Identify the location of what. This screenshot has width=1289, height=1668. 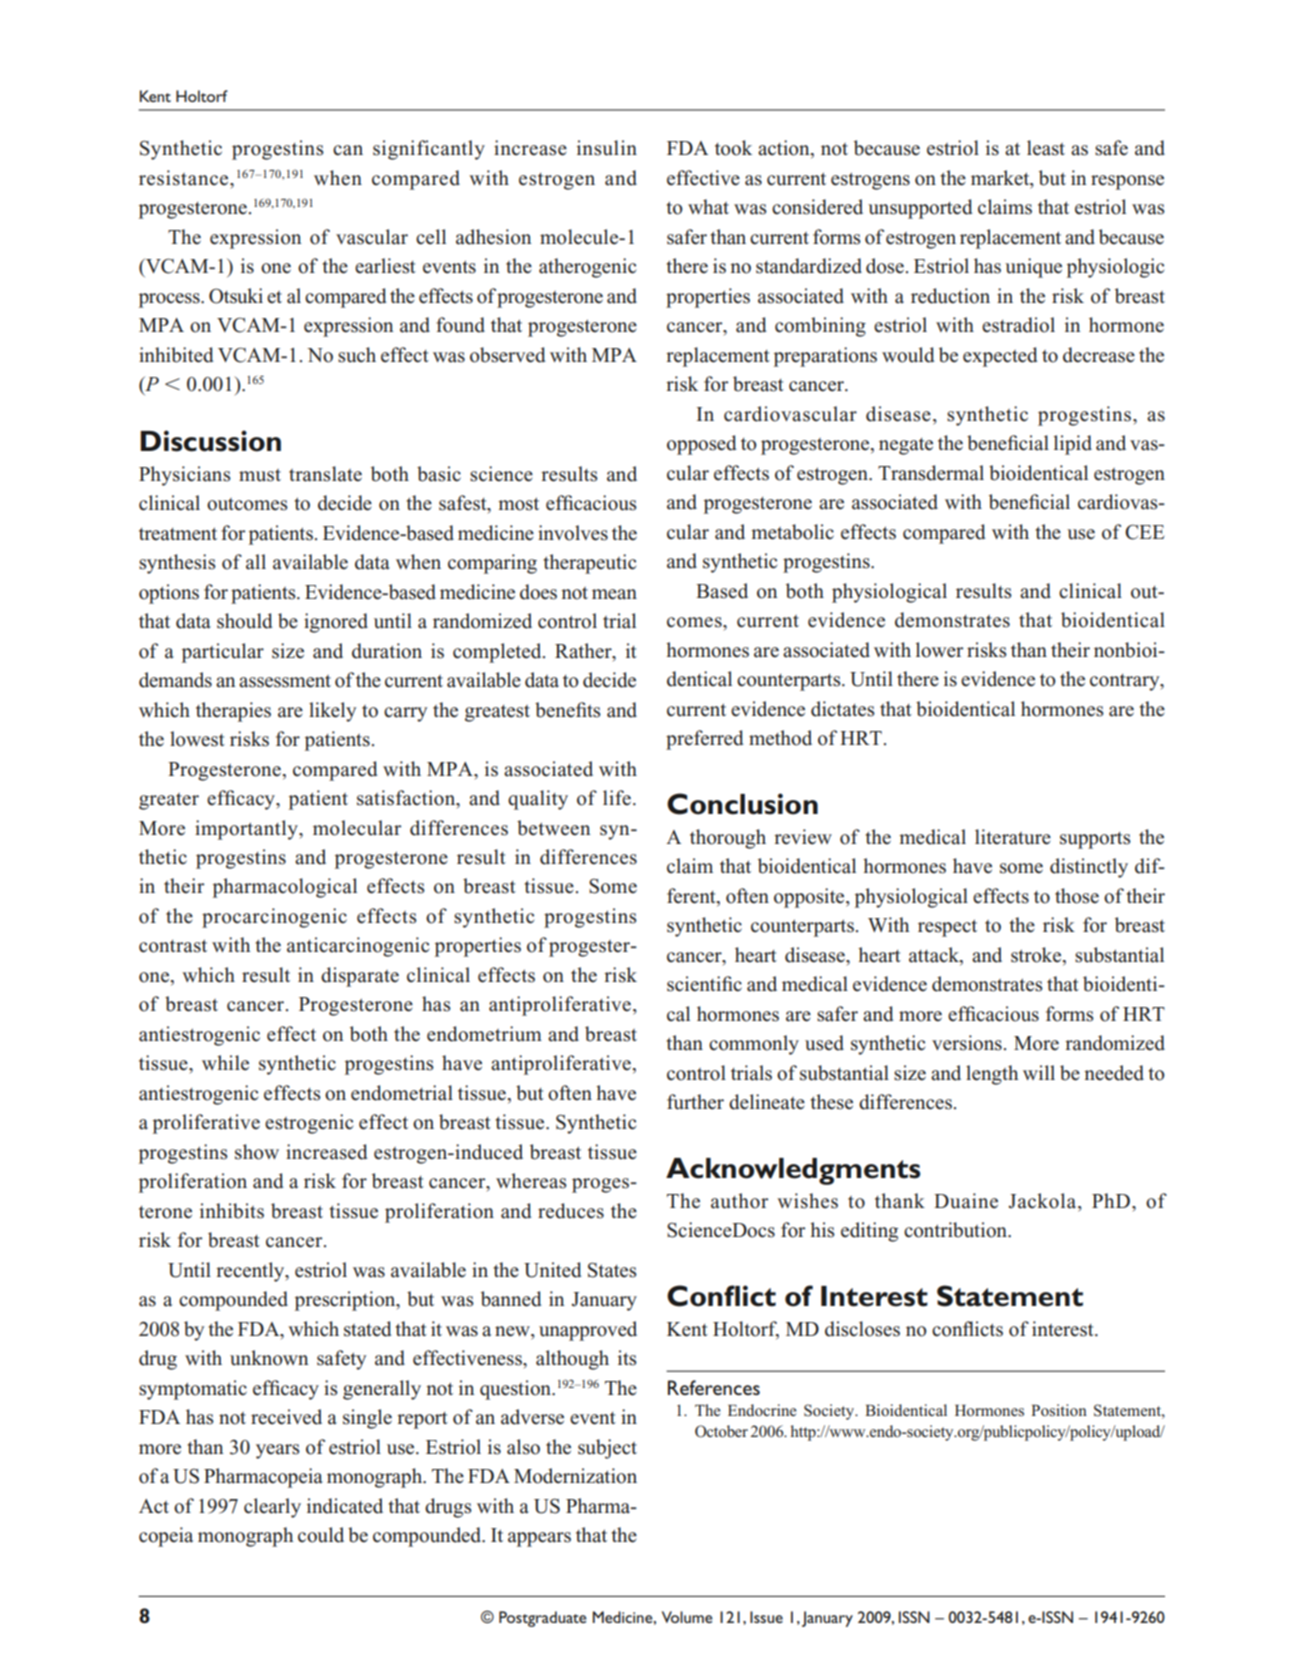
(708, 207).
